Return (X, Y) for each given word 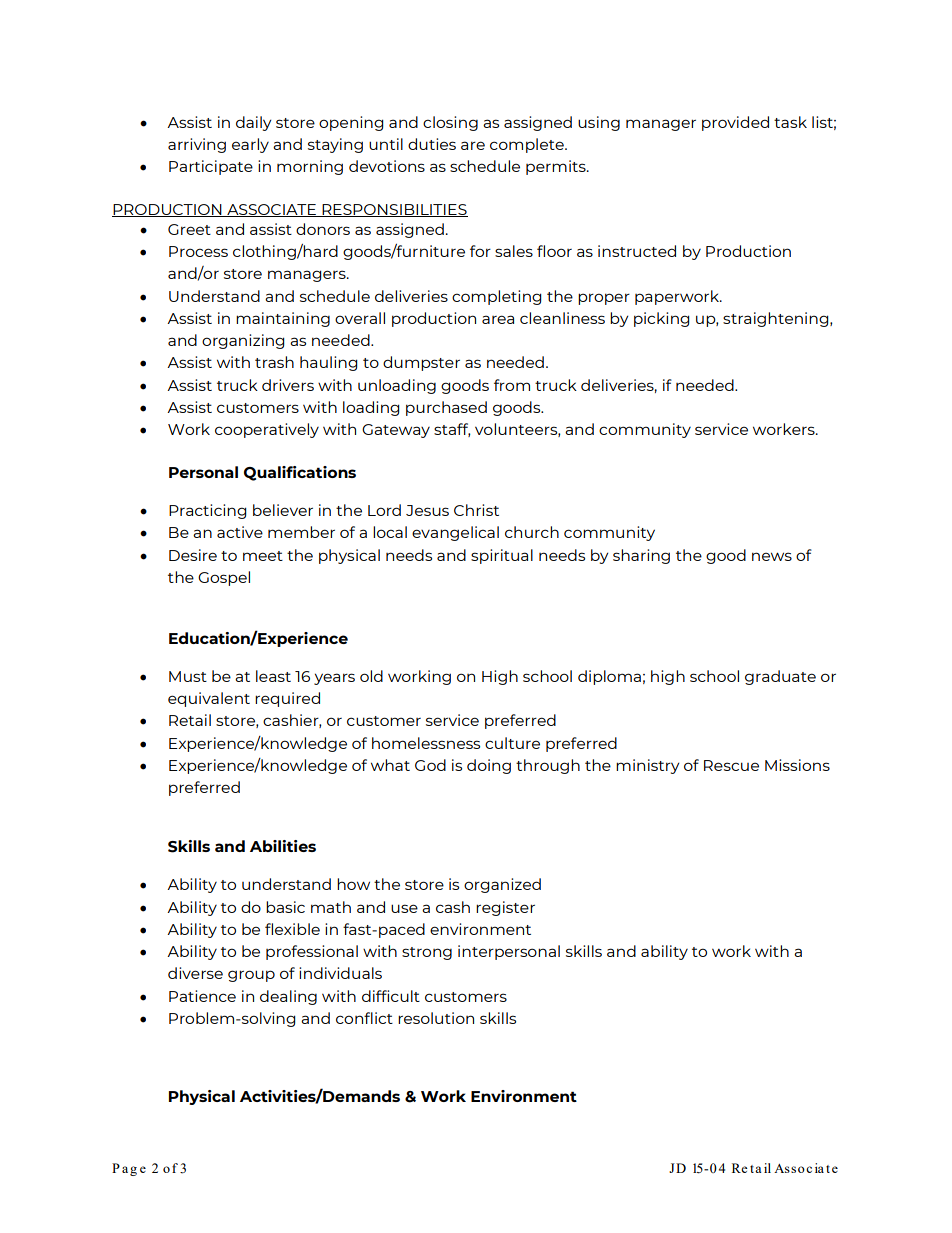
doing (489, 766)
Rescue (731, 765)
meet (263, 556)
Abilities (283, 846)
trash (274, 362)
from (512, 385)
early (250, 145)
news (772, 556)
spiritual (502, 556)
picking (662, 319)
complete (528, 145)
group (251, 976)
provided (735, 123)
